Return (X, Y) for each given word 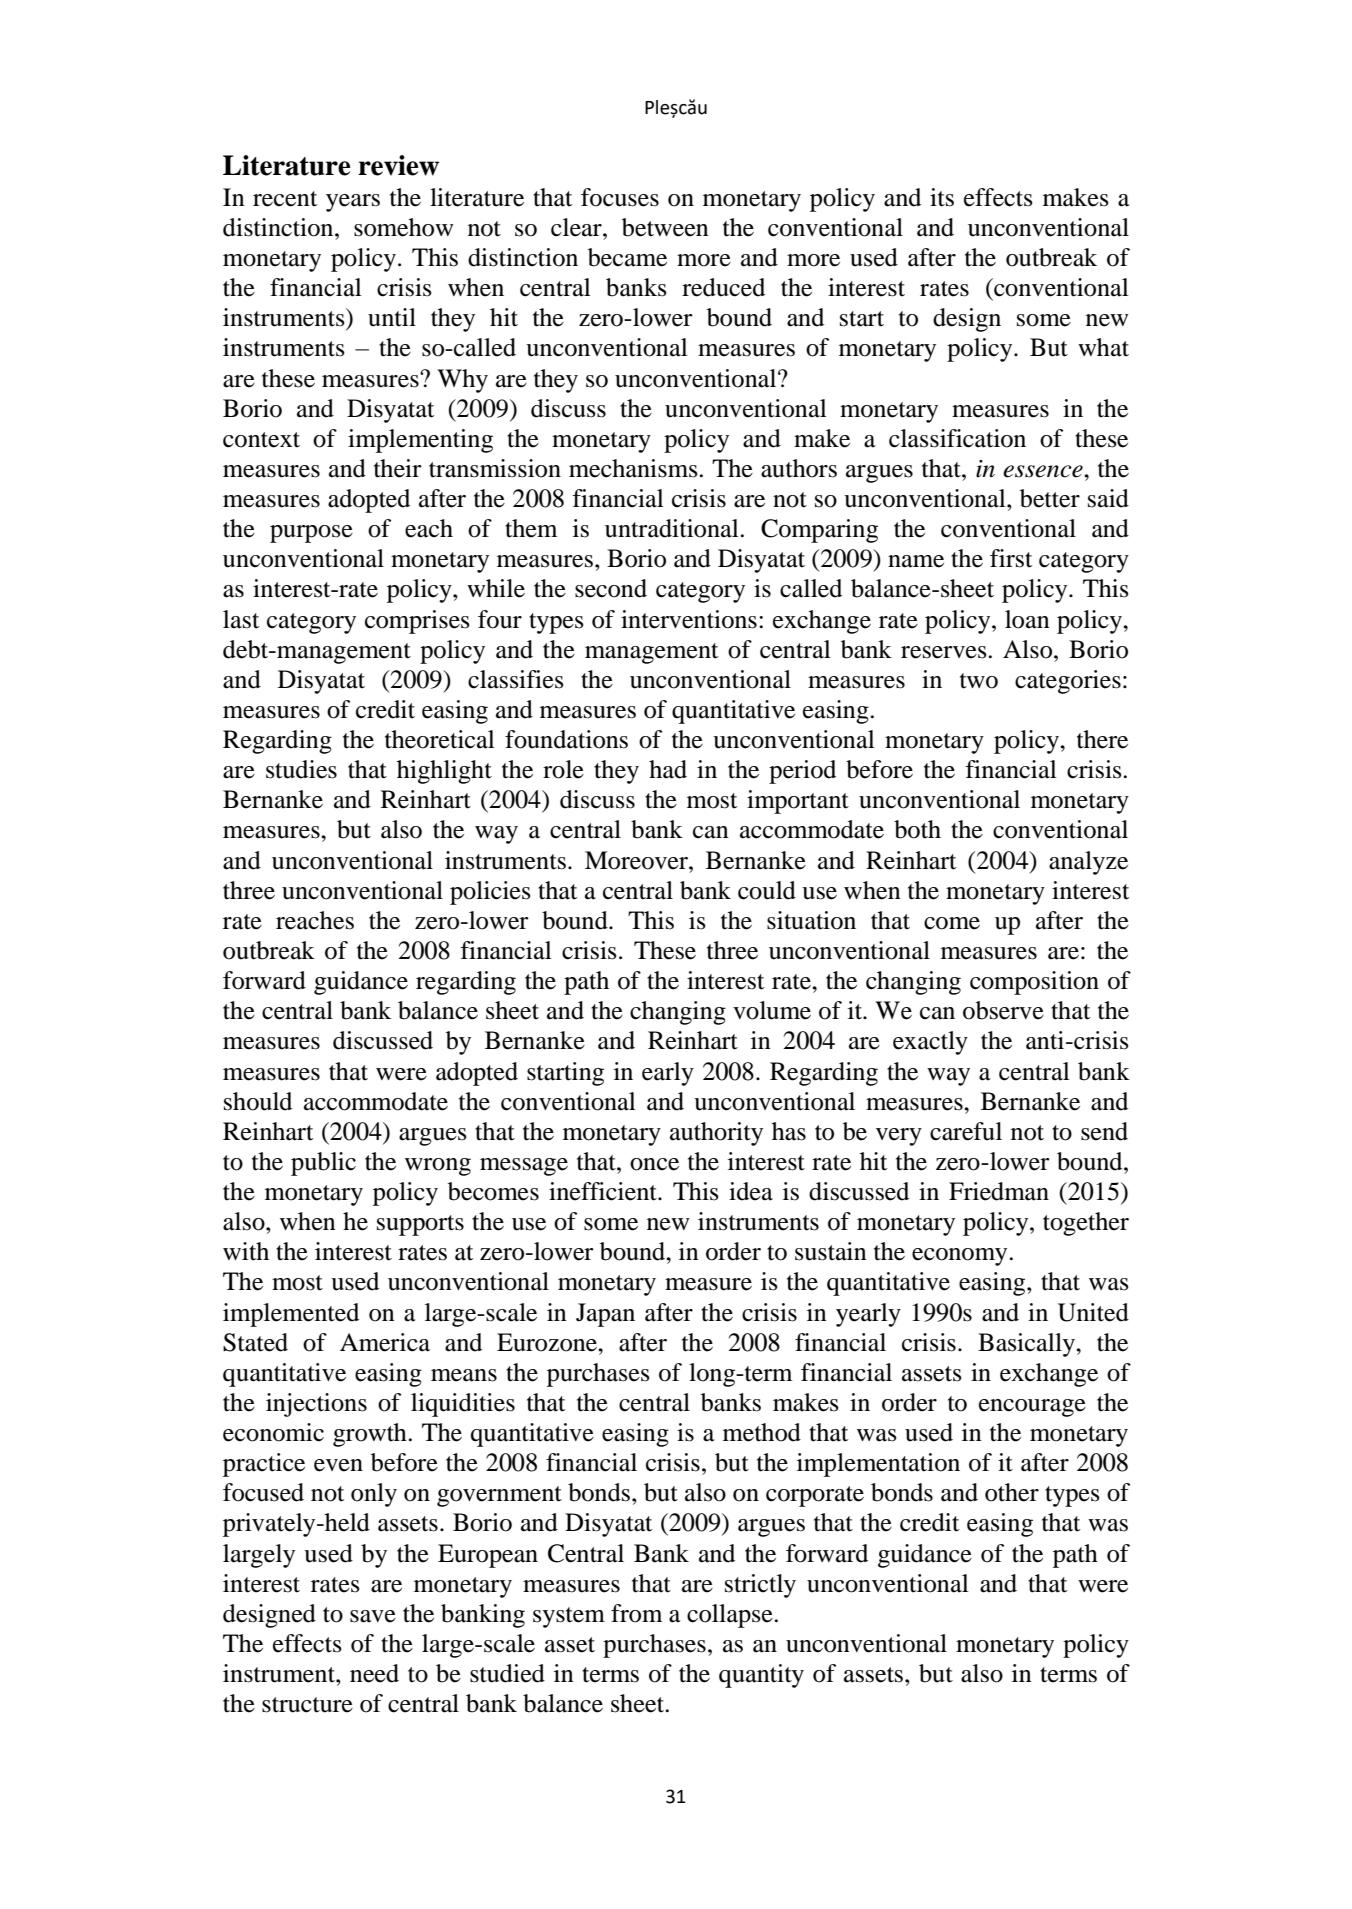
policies (490, 893)
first (1011, 558)
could (767, 890)
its (942, 197)
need (374, 1673)
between (665, 227)
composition (1034, 983)
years (353, 203)
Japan (605, 1315)
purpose (311, 534)
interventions (689, 619)
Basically (1027, 1345)
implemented (291, 1315)
